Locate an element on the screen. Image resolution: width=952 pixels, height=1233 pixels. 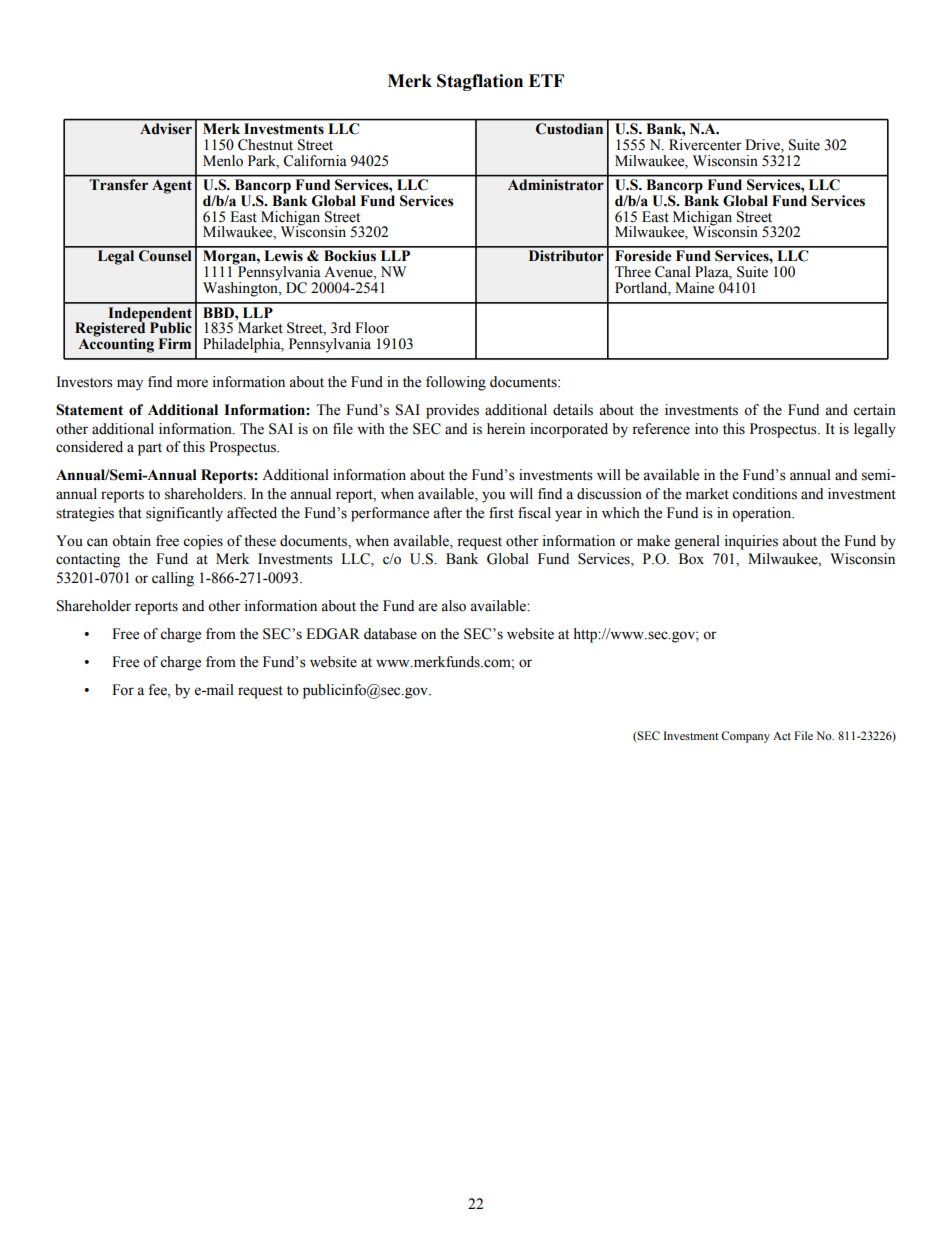
Custodian is located at coordinates (569, 128).
